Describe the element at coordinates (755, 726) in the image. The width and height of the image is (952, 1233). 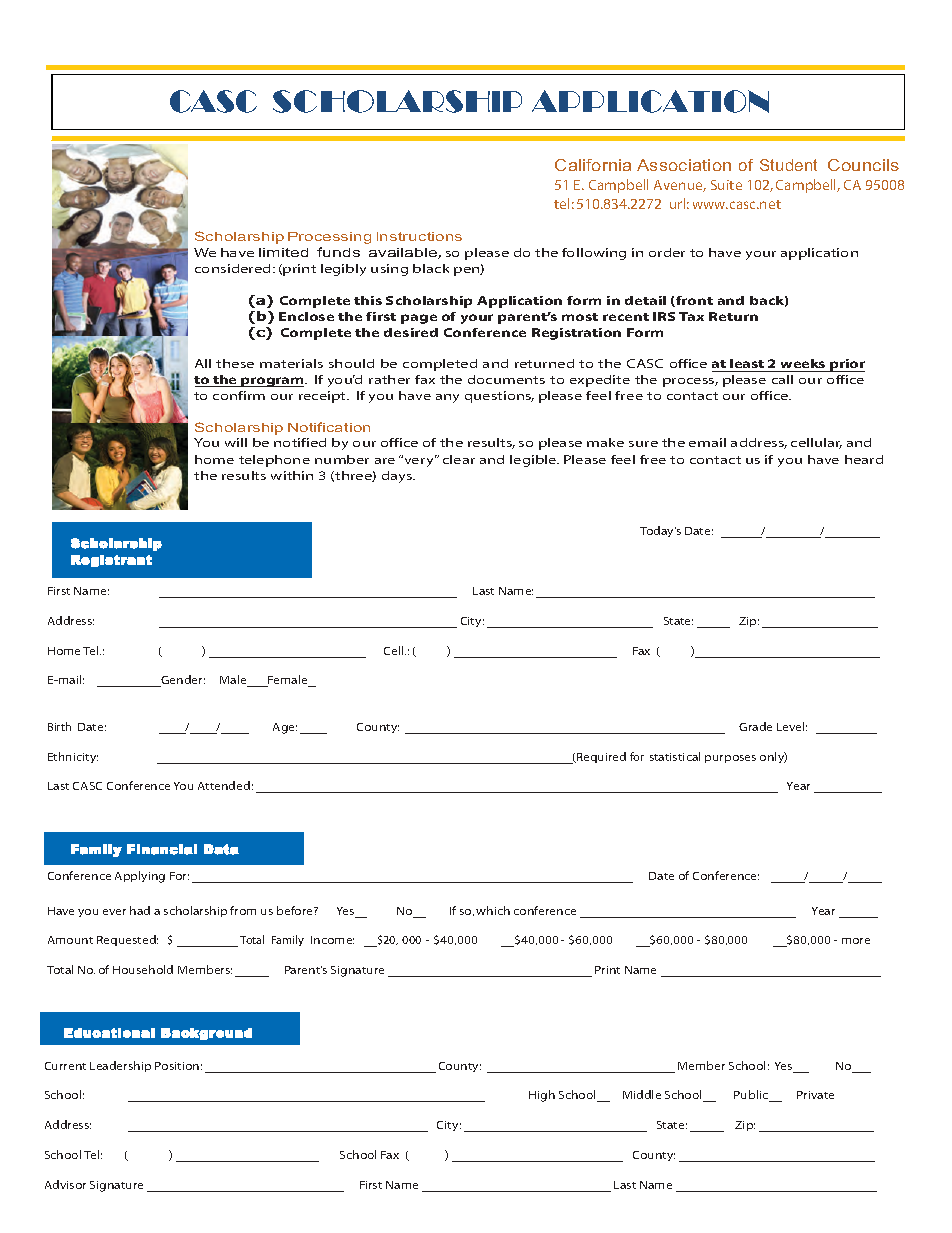
I see `Grade` at that location.
